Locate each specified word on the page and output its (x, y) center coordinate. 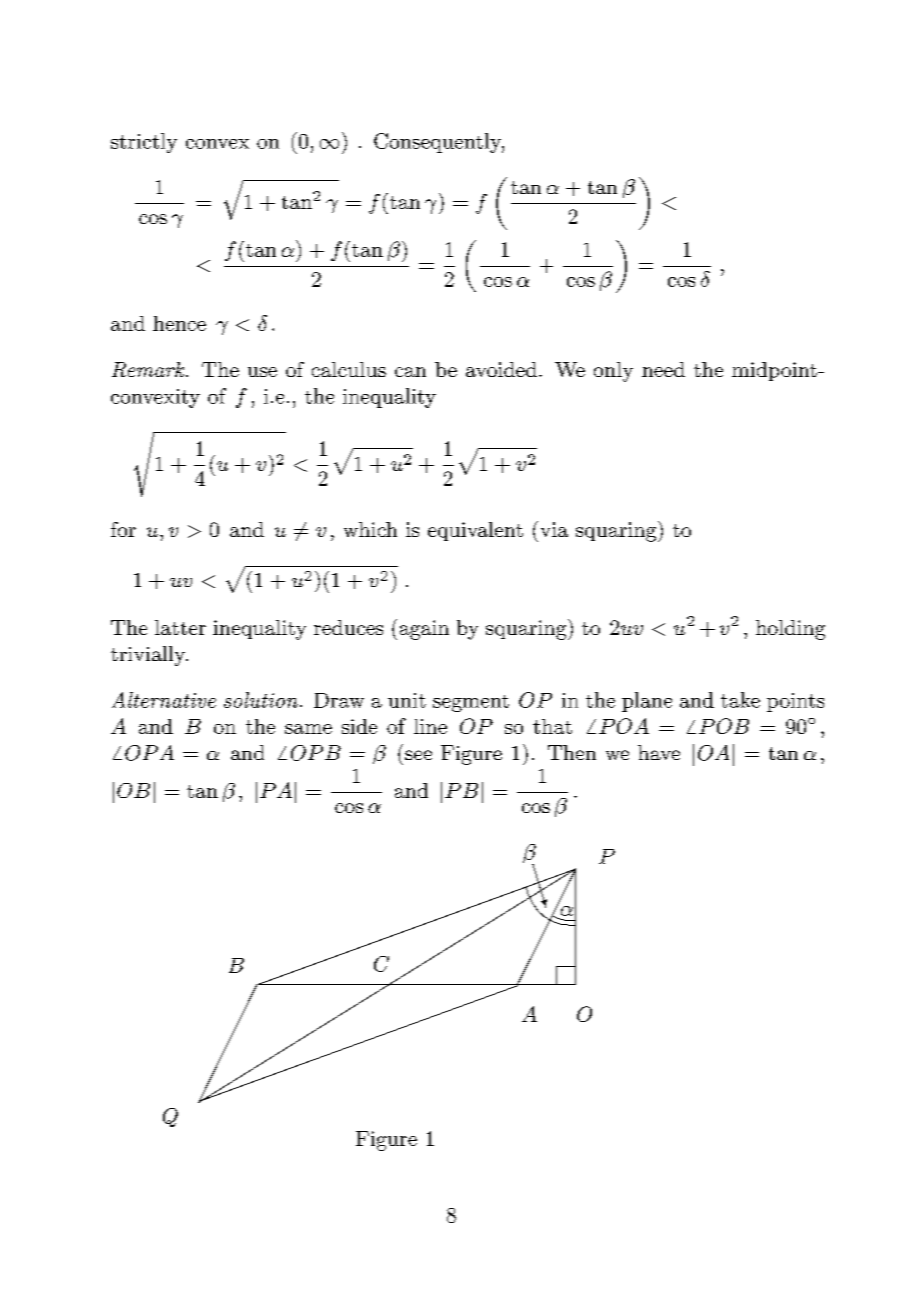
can (410, 372)
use (262, 372)
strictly (144, 143)
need (663, 369)
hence (179, 323)
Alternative (164, 700)
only (613, 372)
